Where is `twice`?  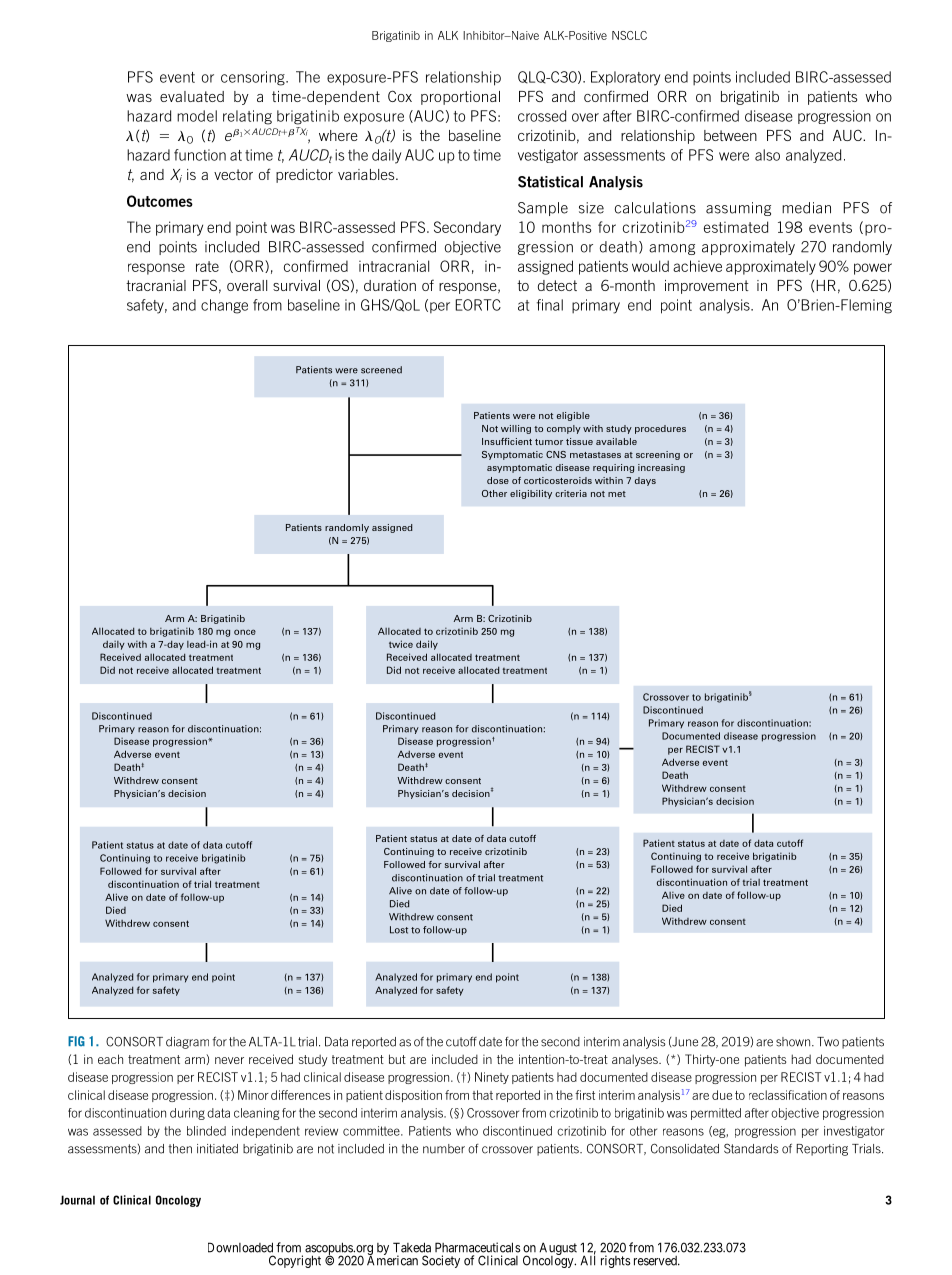
twice is located at coordinates (401, 644).
